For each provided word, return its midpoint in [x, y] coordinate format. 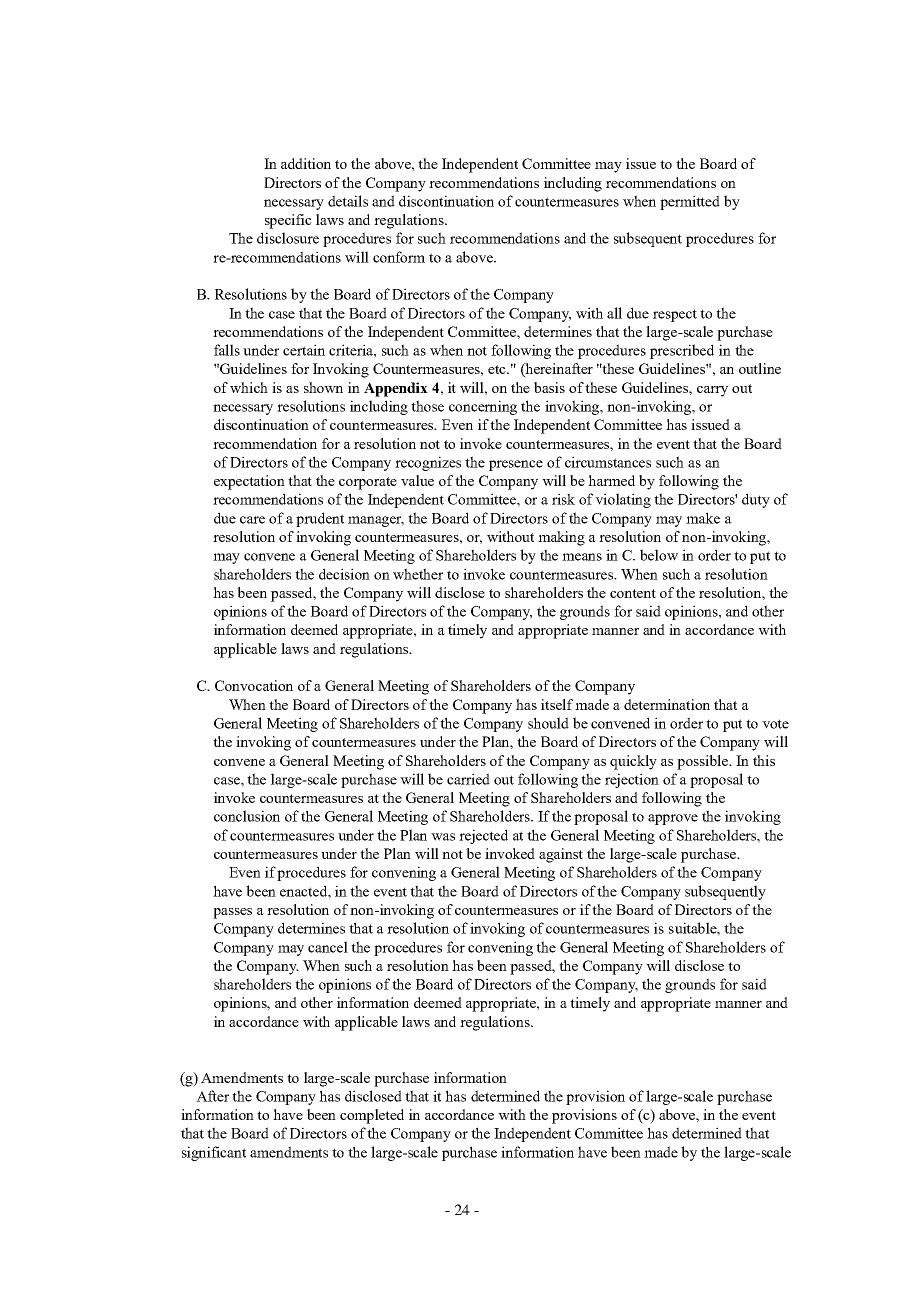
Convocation [254, 685]
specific [288, 221]
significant [214, 1153]
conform [399, 257]
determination [667, 704]
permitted [690, 202]
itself [557, 704]
